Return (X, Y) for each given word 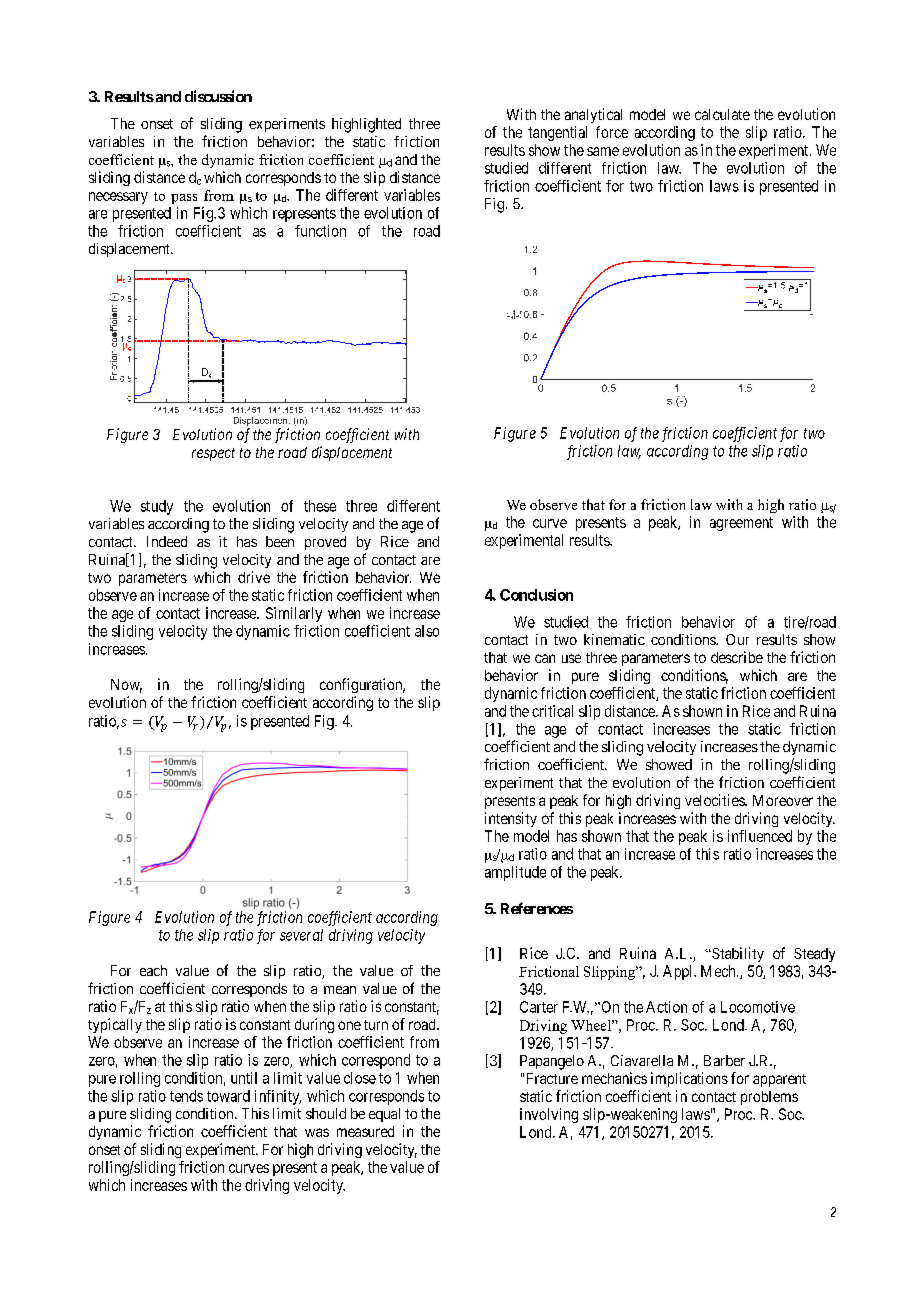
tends (186, 1096)
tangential (557, 133)
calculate (722, 114)
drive (254, 577)
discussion (218, 96)
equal (384, 1115)
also (427, 631)
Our (737, 639)
